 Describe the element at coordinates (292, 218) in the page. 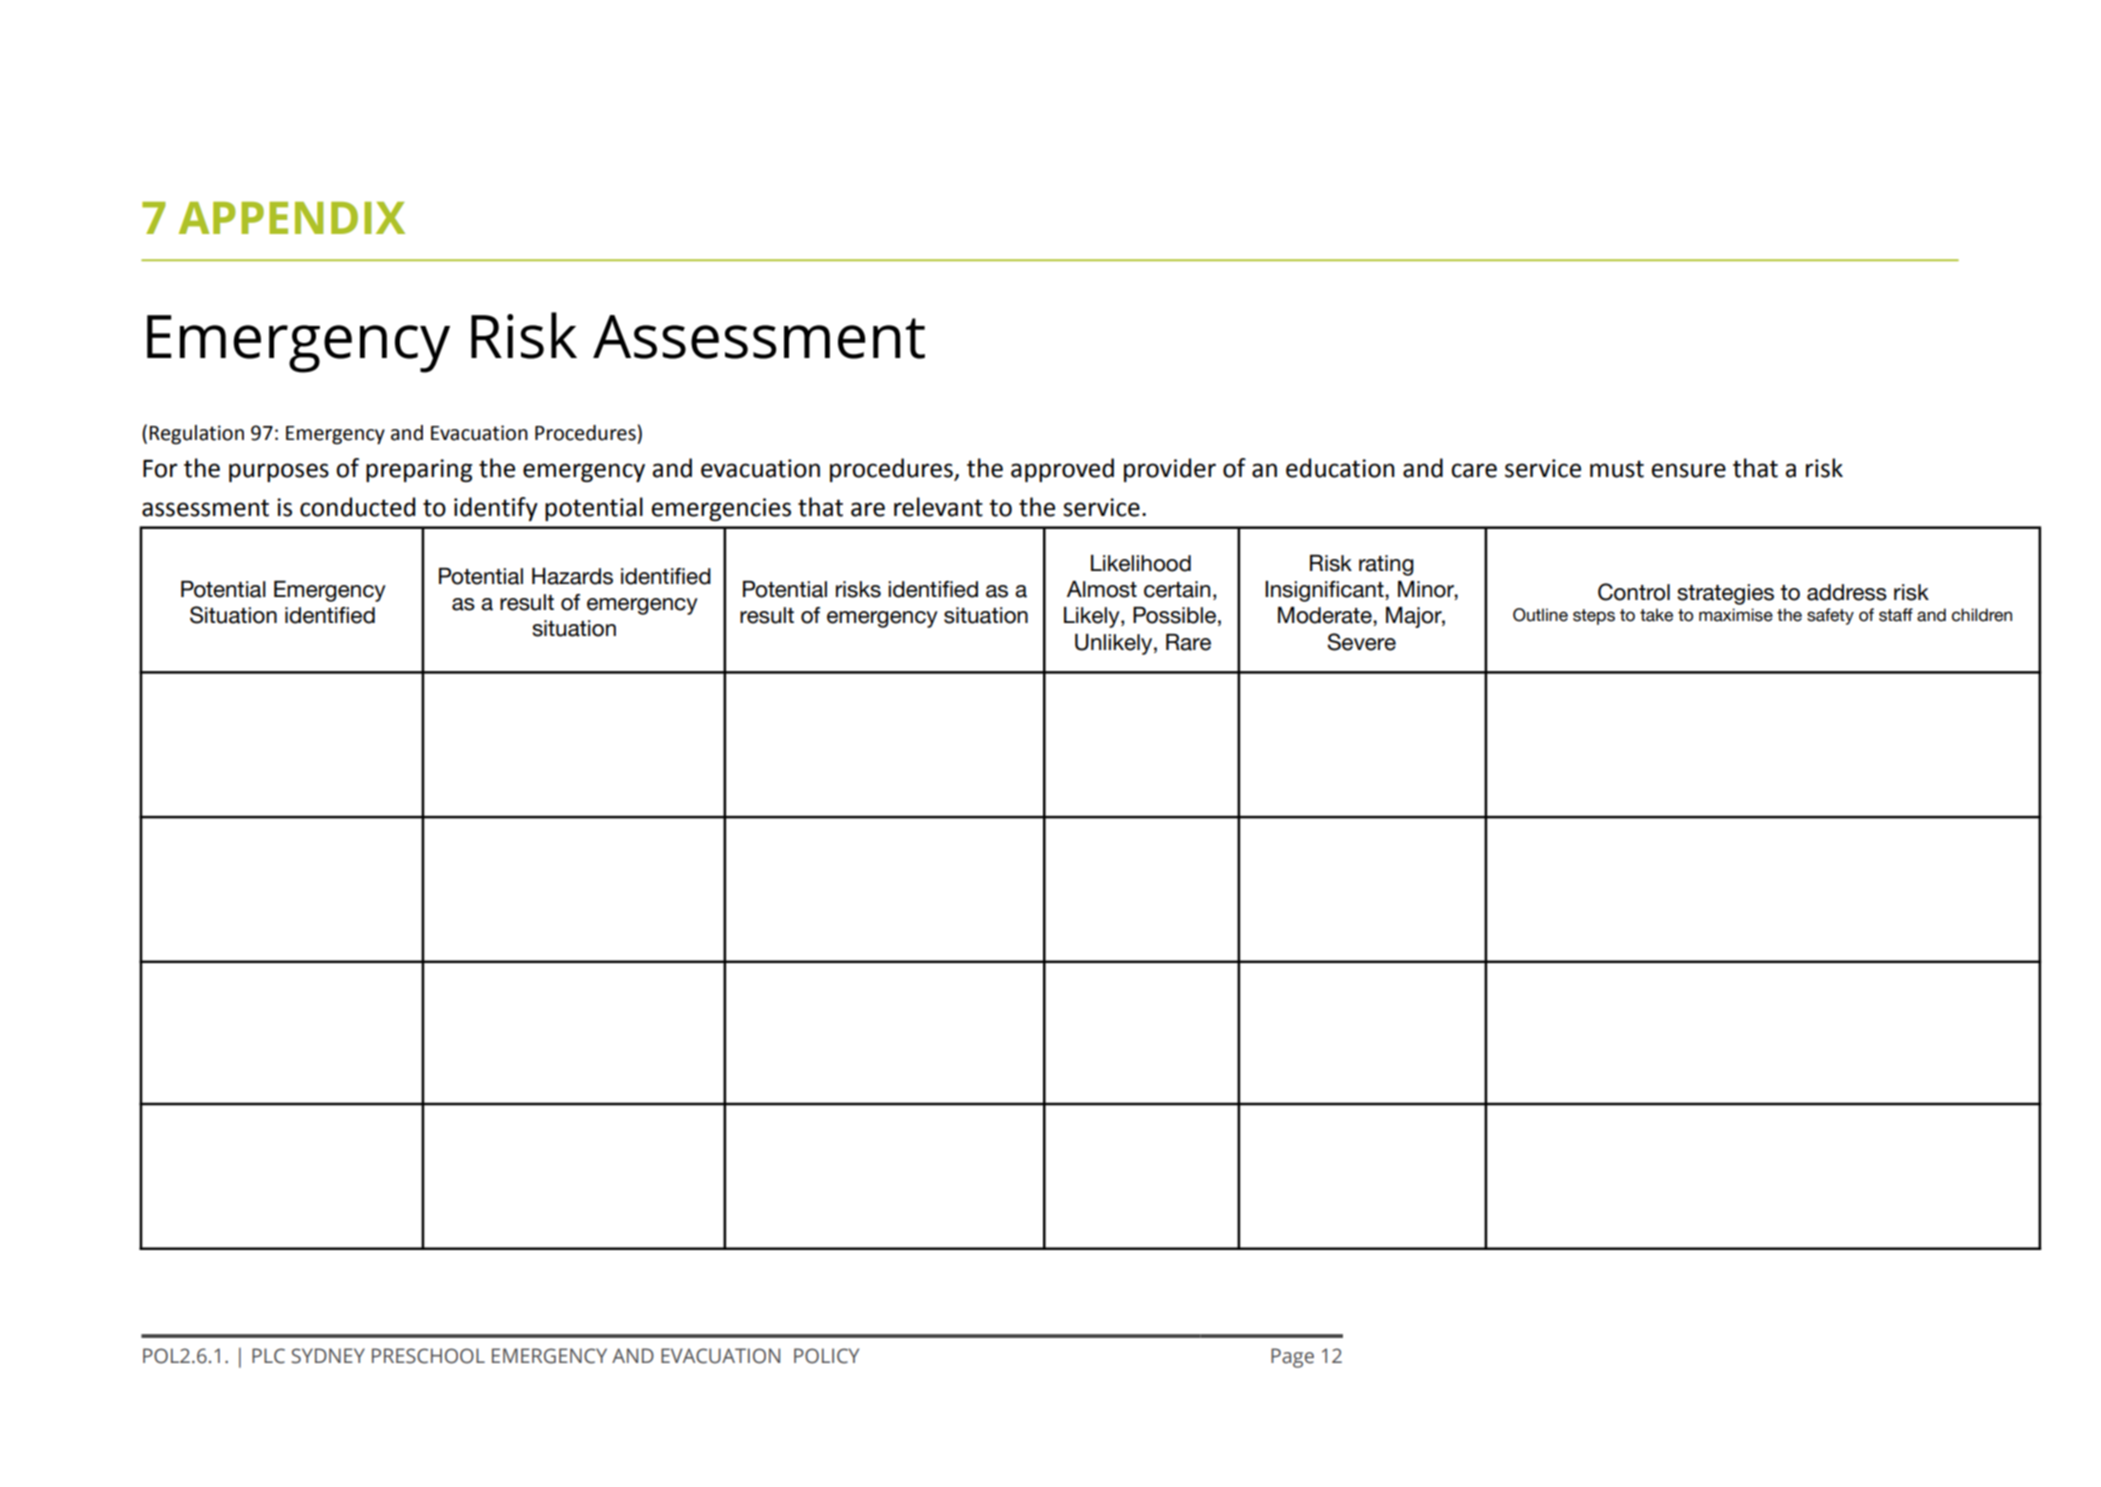

I see `APPENDIX` at that location.
